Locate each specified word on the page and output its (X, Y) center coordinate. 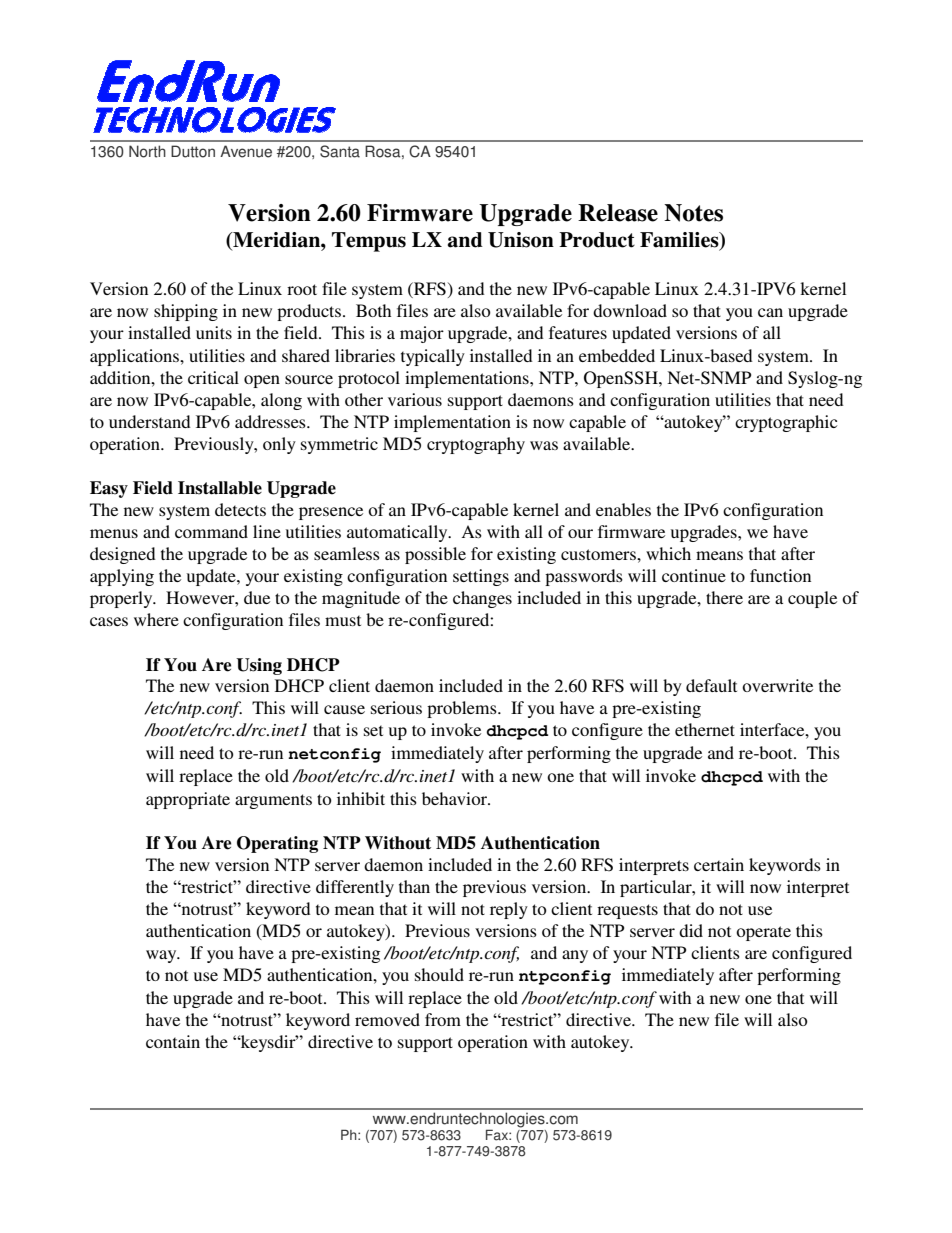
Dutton (193, 151)
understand (150, 421)
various (415, 399)
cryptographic (786, 423)
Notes (693, 213)
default (711, 685)
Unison (521, 240)
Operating (277, 844)
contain (173, 1041)
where (156, 619)
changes (482, 599)
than (414, 886)
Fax (498, 1135)
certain (719, 864)
